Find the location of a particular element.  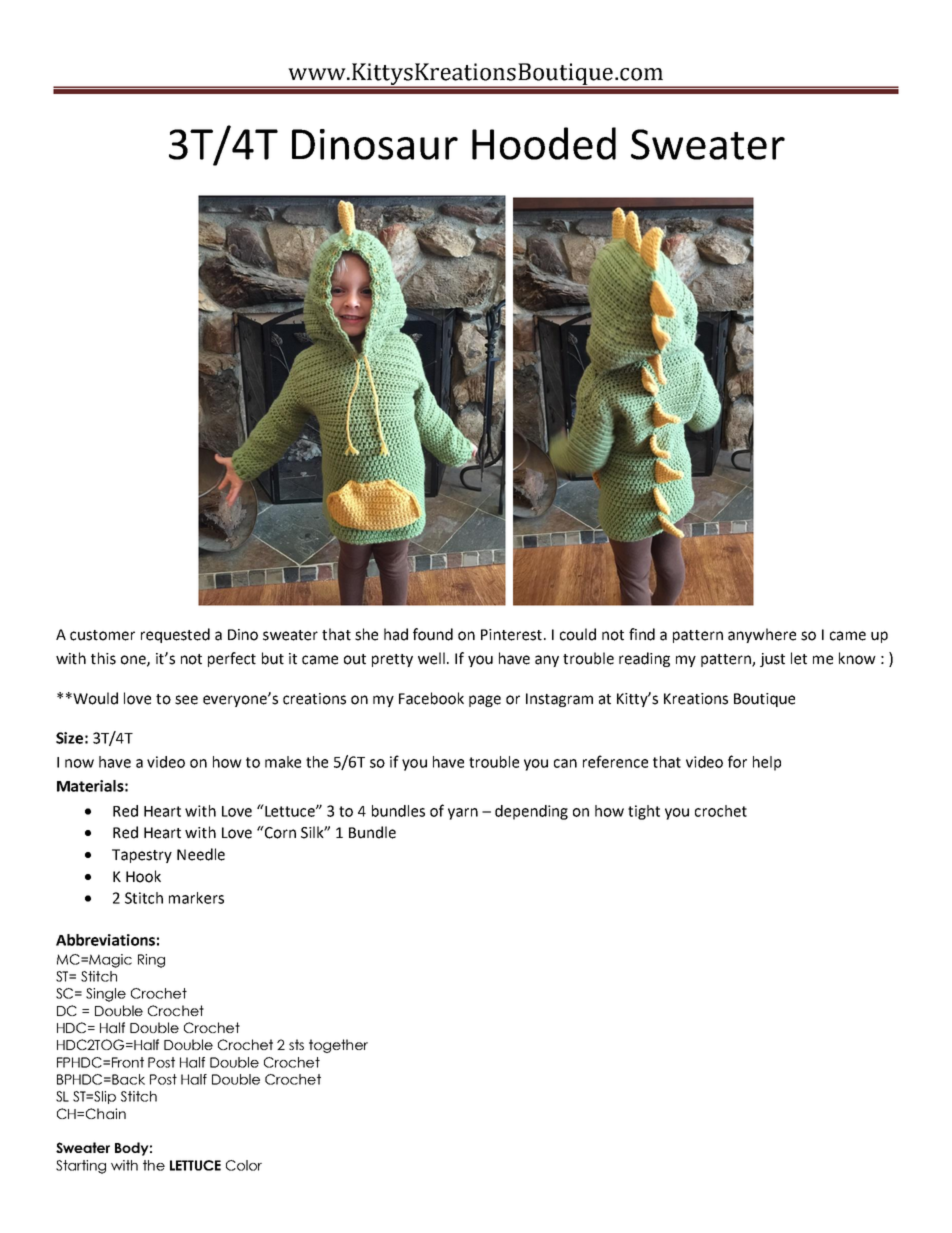

Color is located at coordinates (244, 1165).
